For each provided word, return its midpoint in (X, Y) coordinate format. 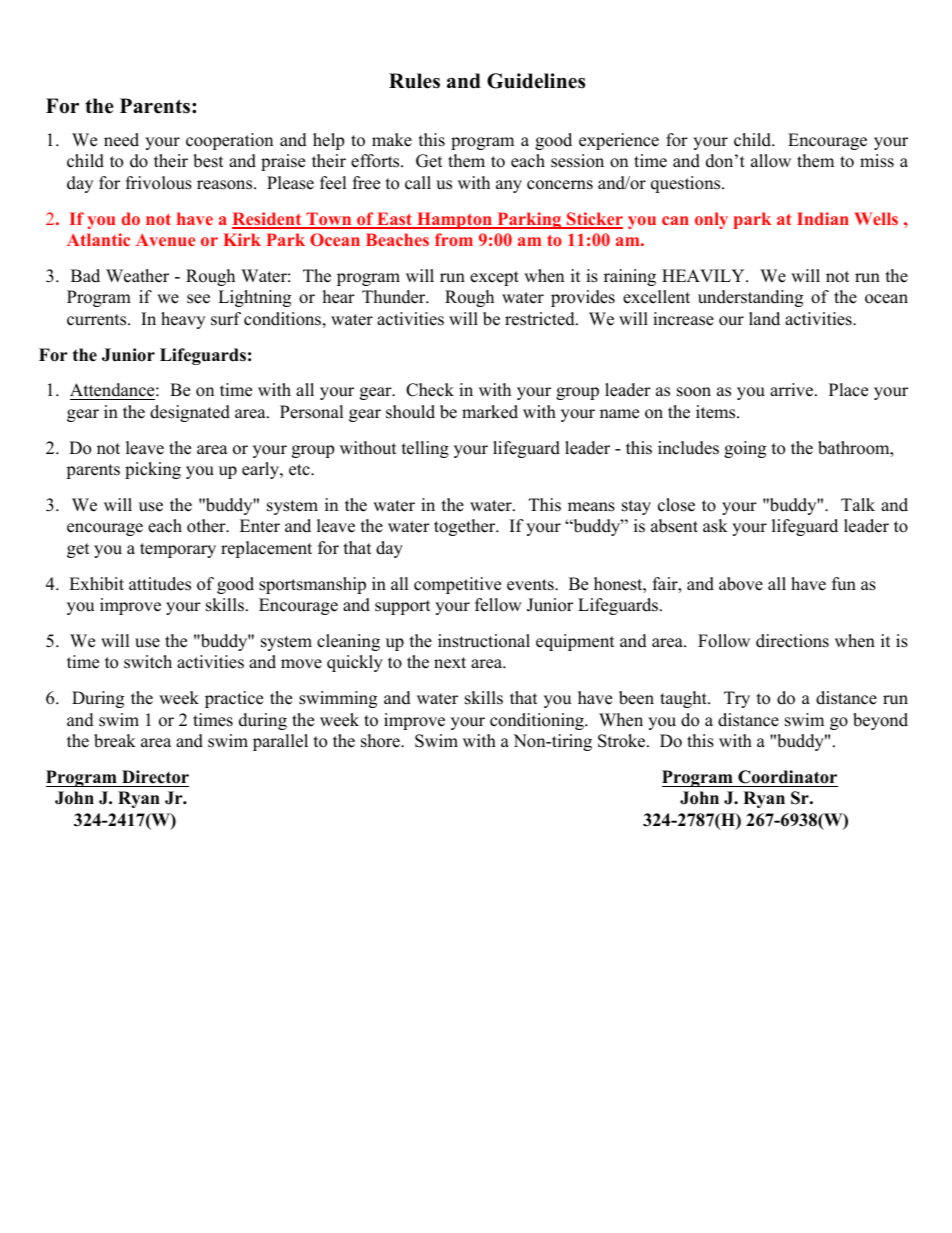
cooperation (229, 141)
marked (490, 412)
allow (771, 161)
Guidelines (536, 81)
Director (155, 777)
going (745, 449)
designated (190, 413)
